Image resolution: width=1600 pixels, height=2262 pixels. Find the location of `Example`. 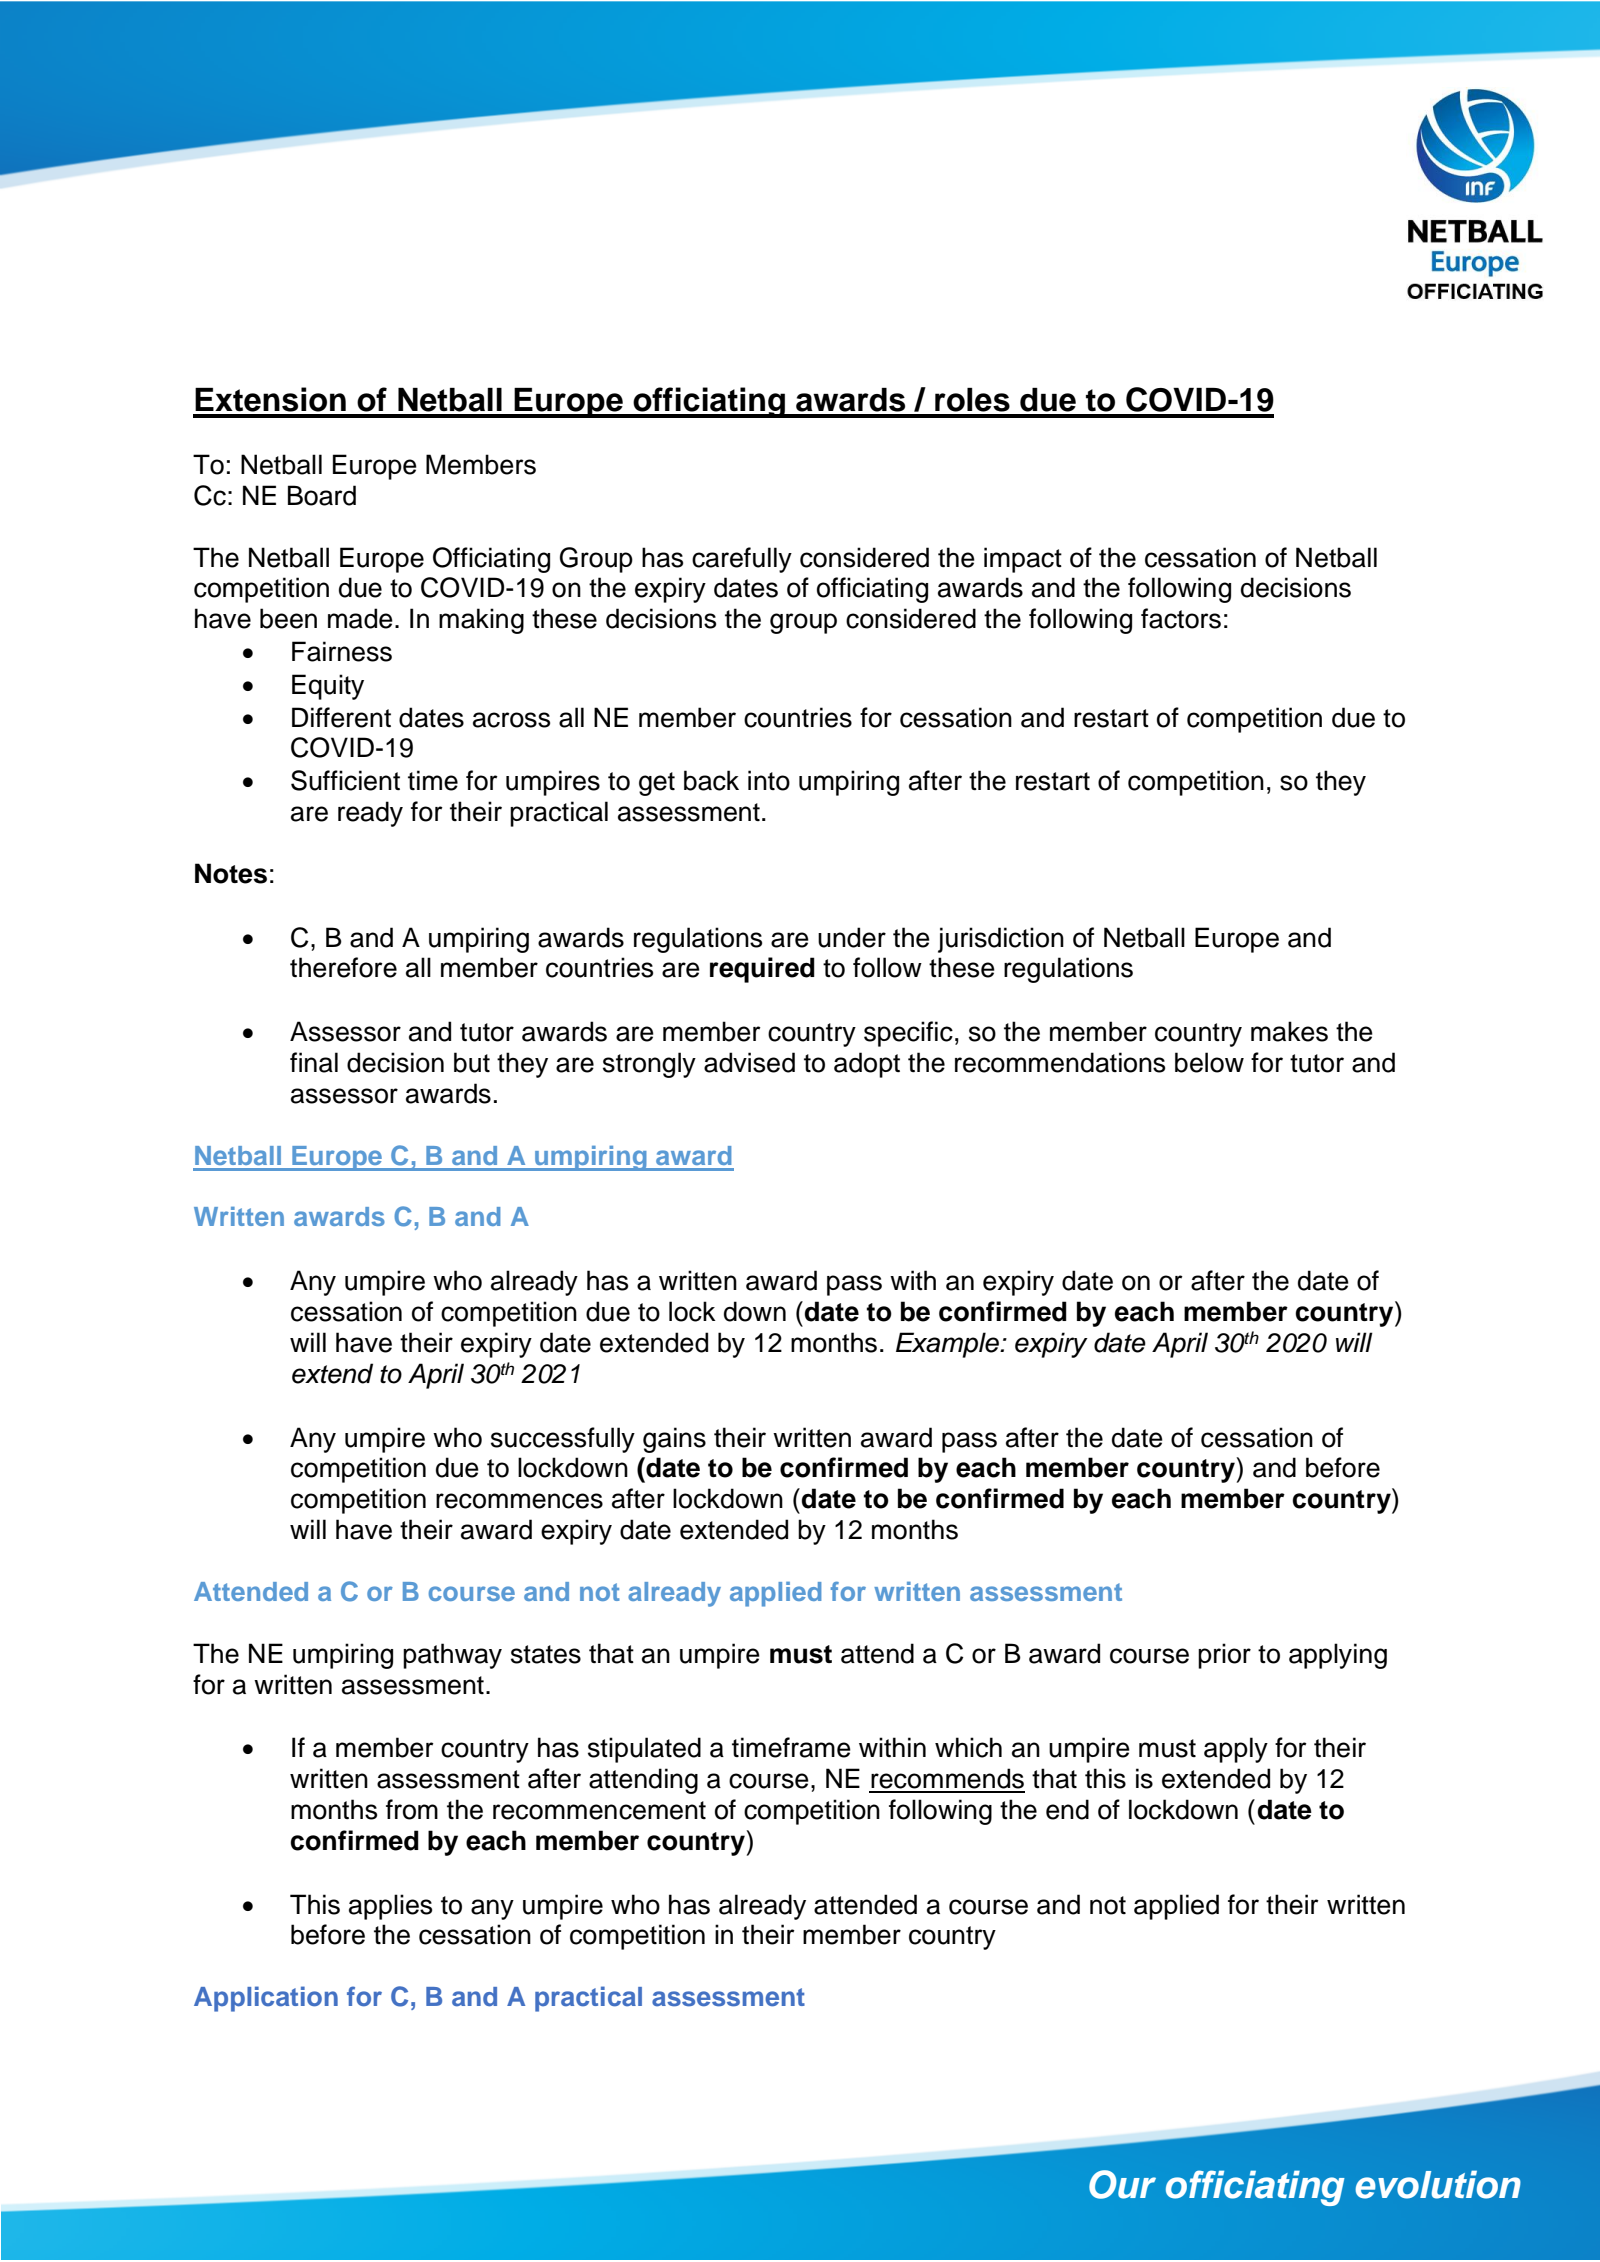

Example is located at coordinates (948, 1345).
